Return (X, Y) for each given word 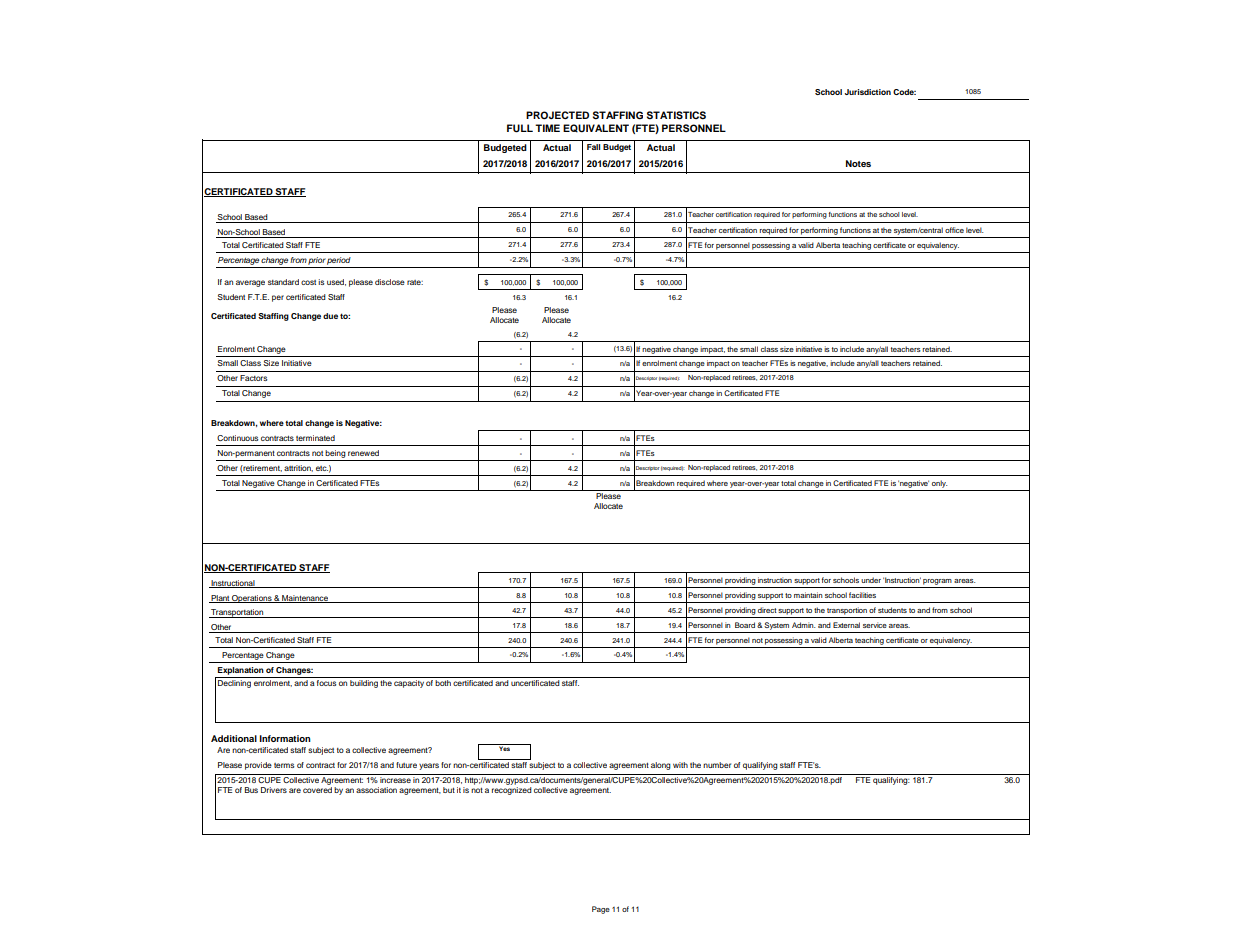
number (717, 765)
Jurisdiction (868, 92)
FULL (520, 128)
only (940, 484)
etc (322, 468)
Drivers (274, 790)
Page (601, 910)
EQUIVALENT (596, 128)
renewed (363, 453)
